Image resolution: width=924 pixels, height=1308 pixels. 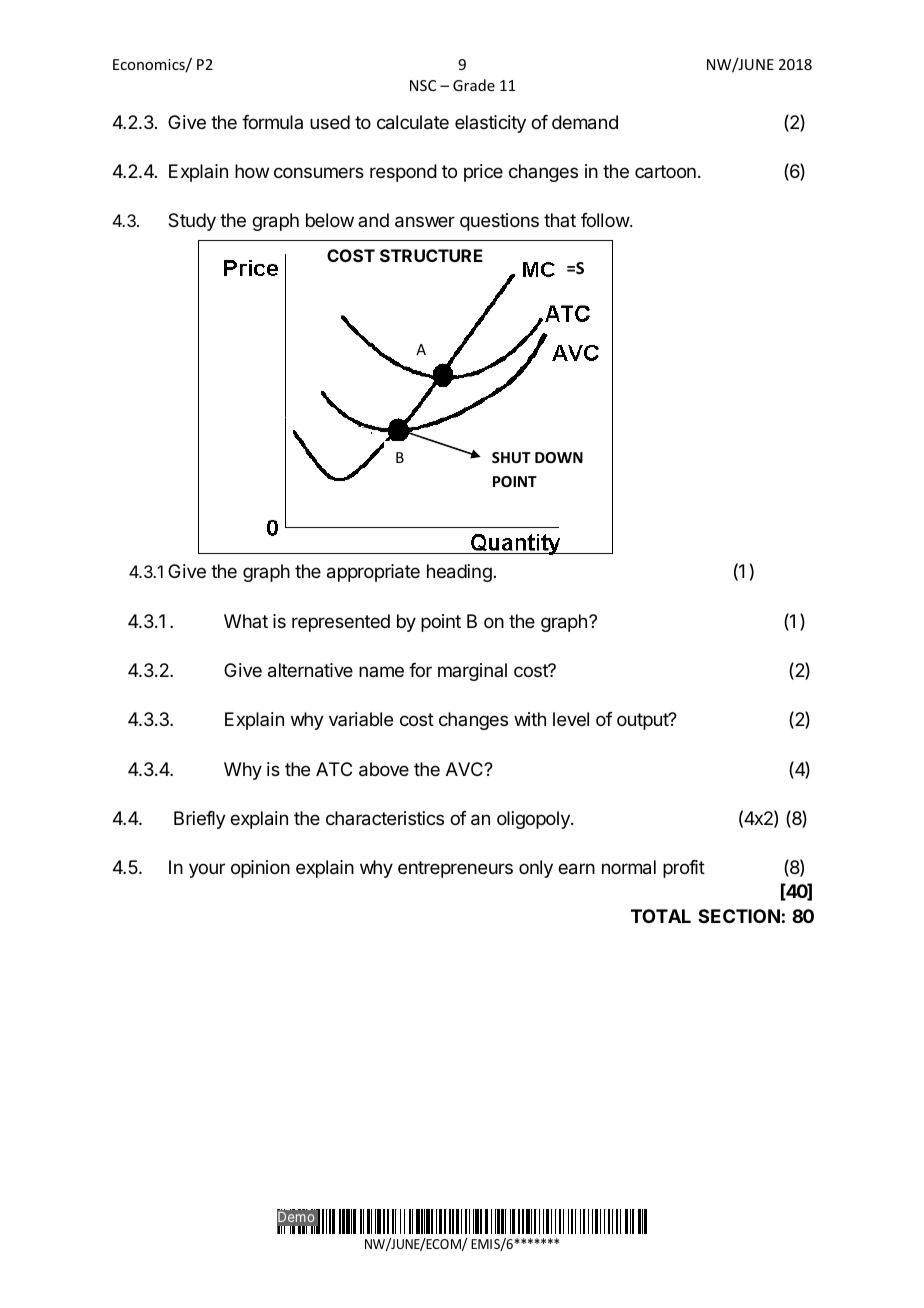 What do you see at coordinates (472, 672) in the image?
I see `marginal` at bounding box center [472, 672].
